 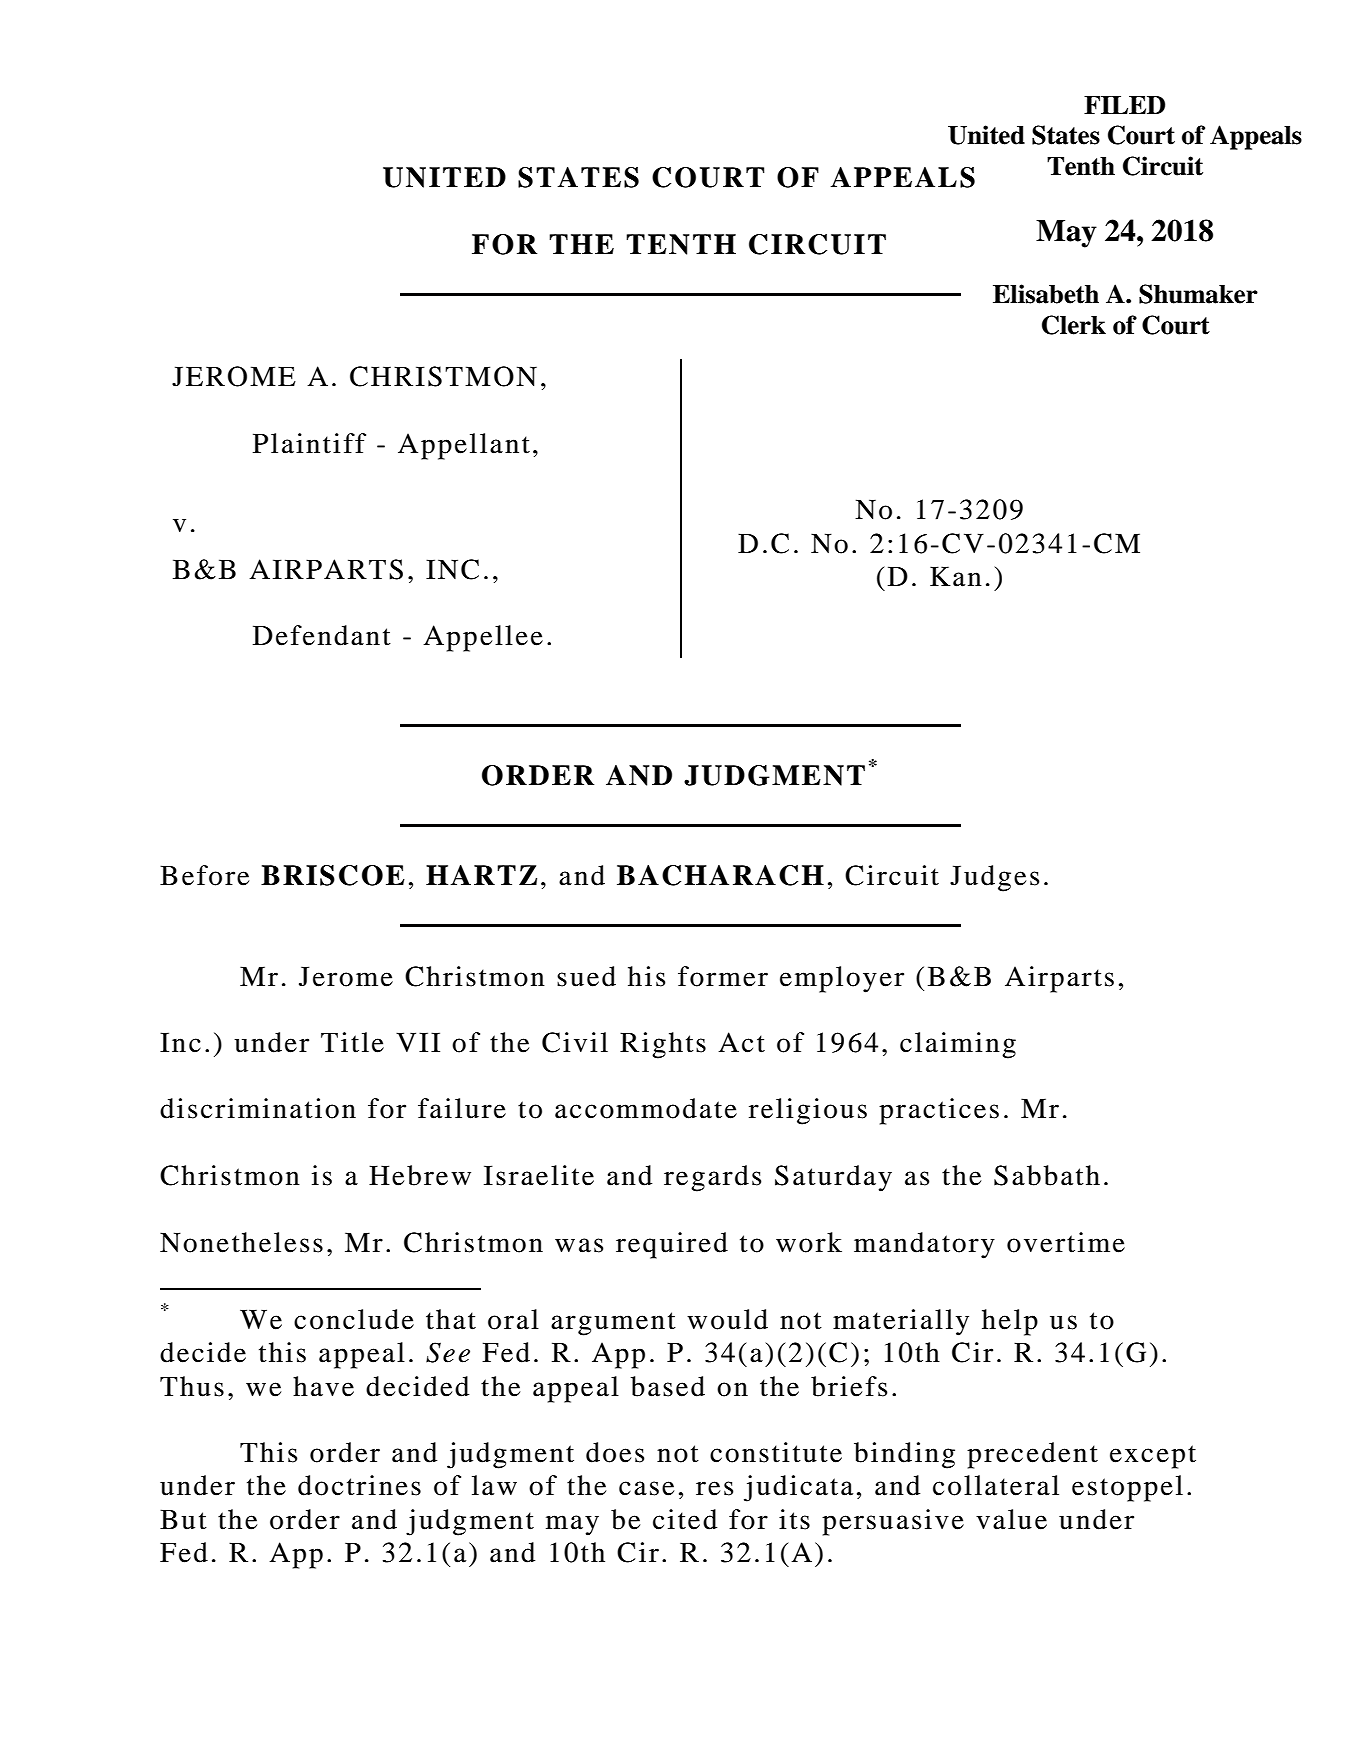 I want to click on doctrines, so click(x=359, y=1485).
